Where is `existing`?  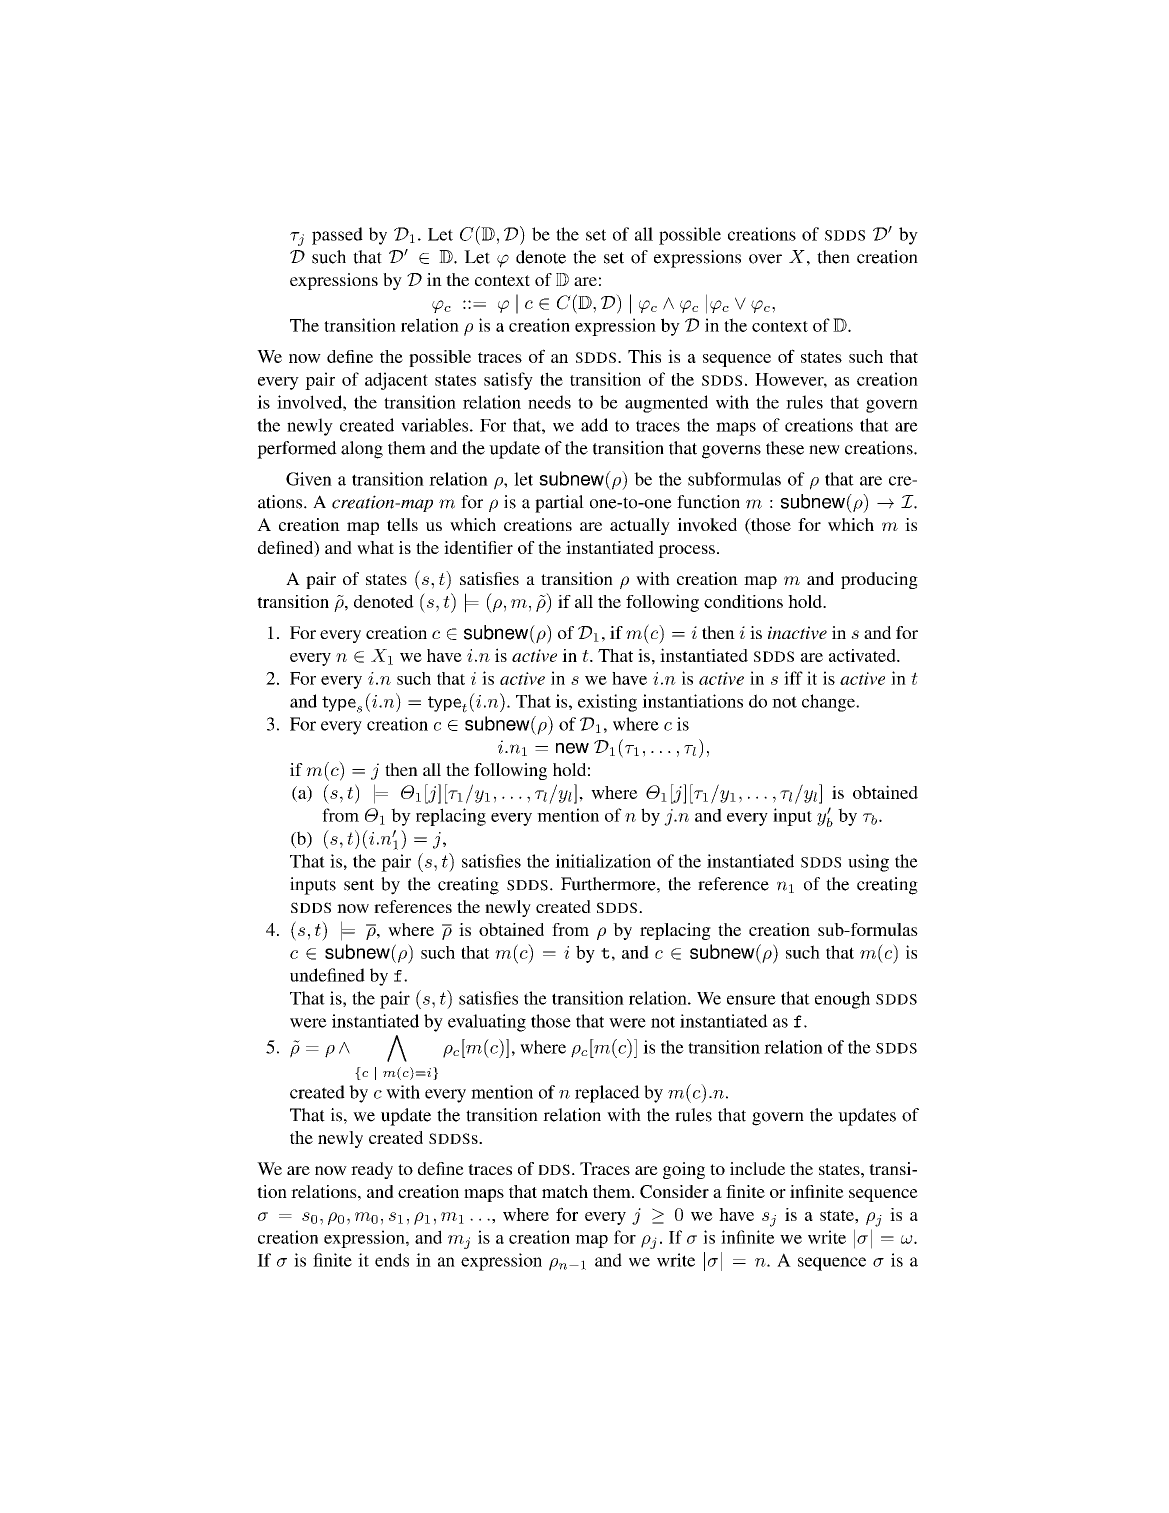
existing is located at coordinates (607, 703).
